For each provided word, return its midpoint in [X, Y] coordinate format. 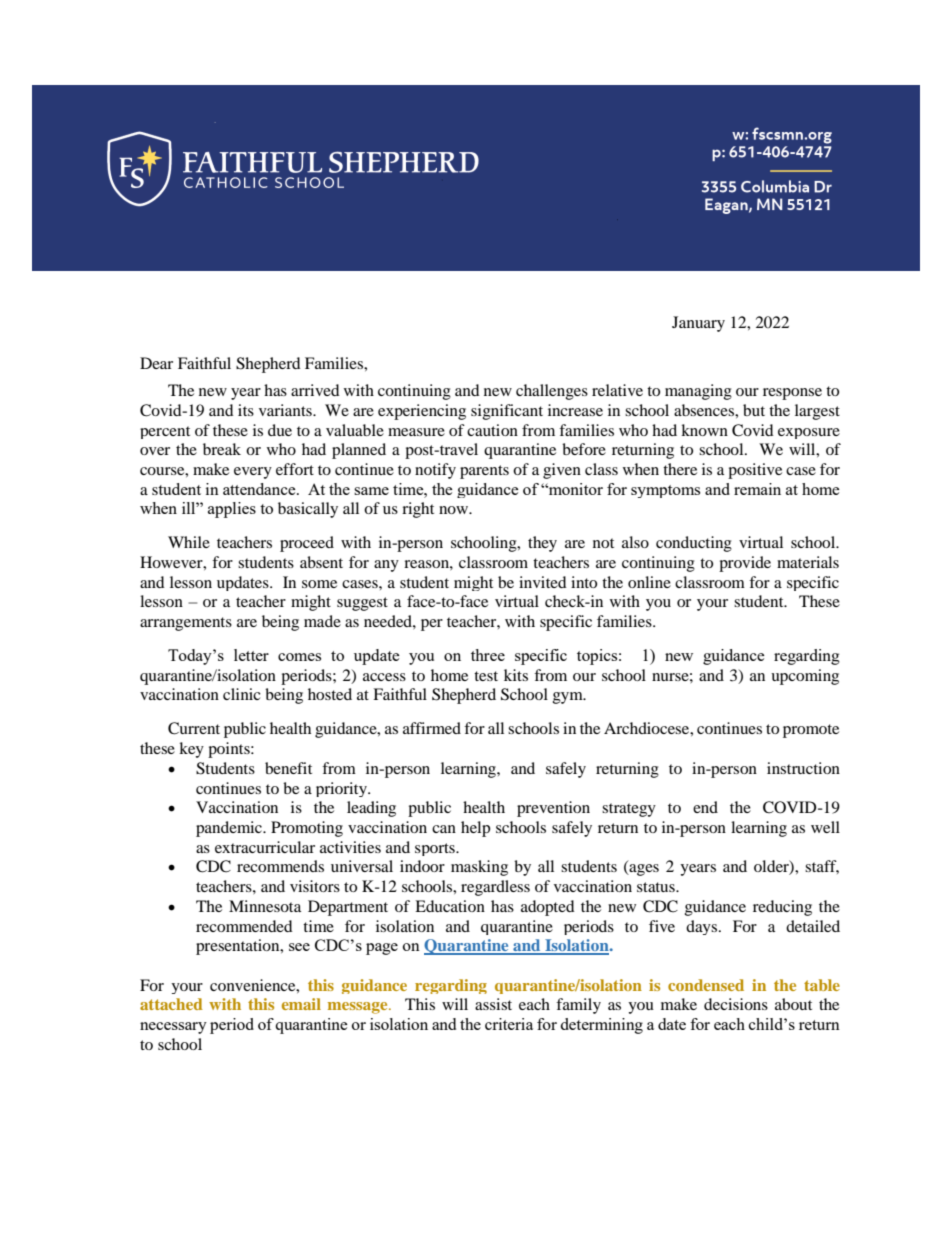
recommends [280, 866]
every [253, 473]
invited [543, 582]
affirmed [432, 728]
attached [171, 1004]
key [191, 750]
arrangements [186, 624]
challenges [552, 392]
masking [479, 868]
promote [811, 731]
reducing [782, 908]
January [698, 324]
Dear [156, 363]
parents [484, 472]
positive [755, 471]
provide [745, 564]
